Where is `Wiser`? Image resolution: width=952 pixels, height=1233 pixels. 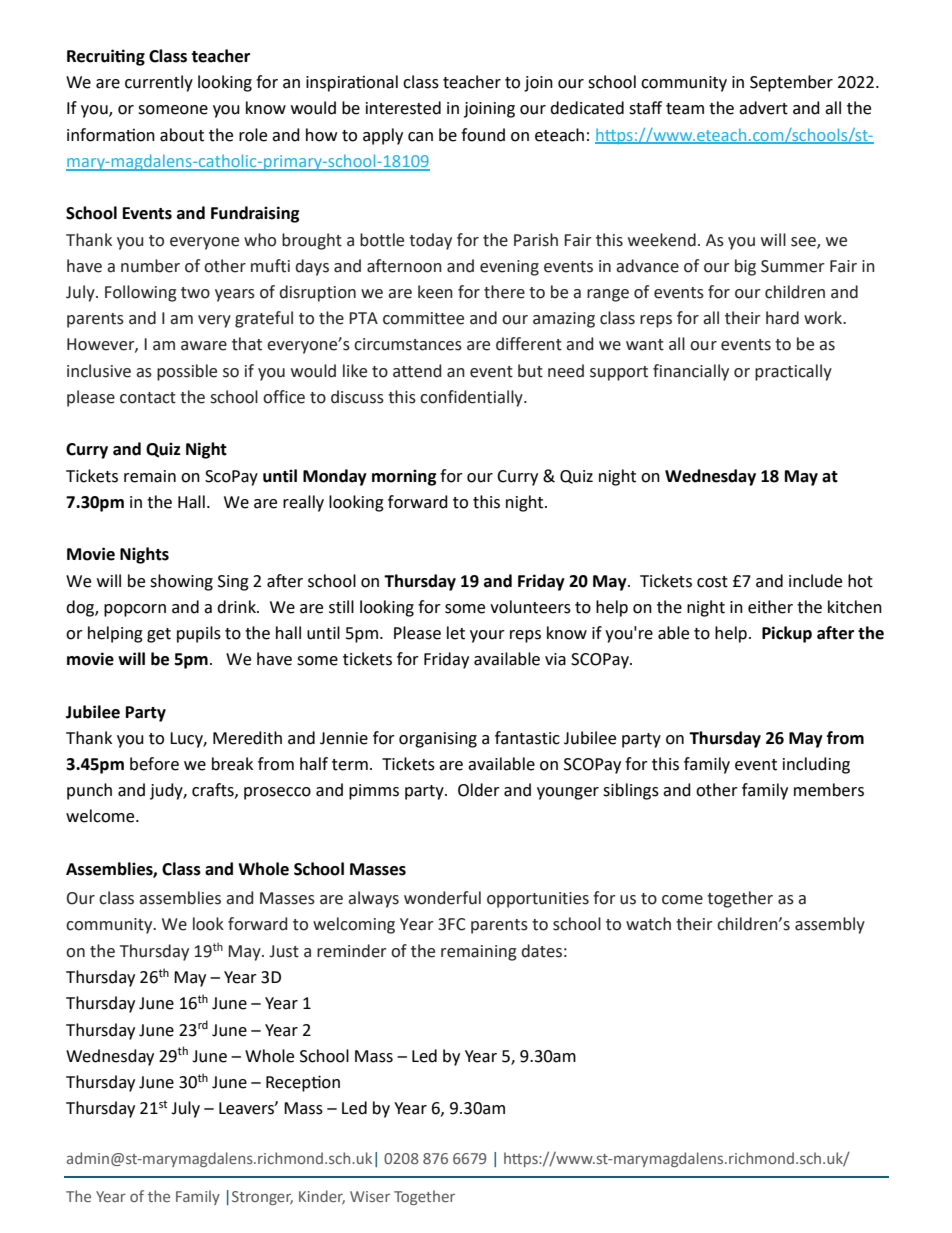 Wiser is located at coordinates (370, 1196).
